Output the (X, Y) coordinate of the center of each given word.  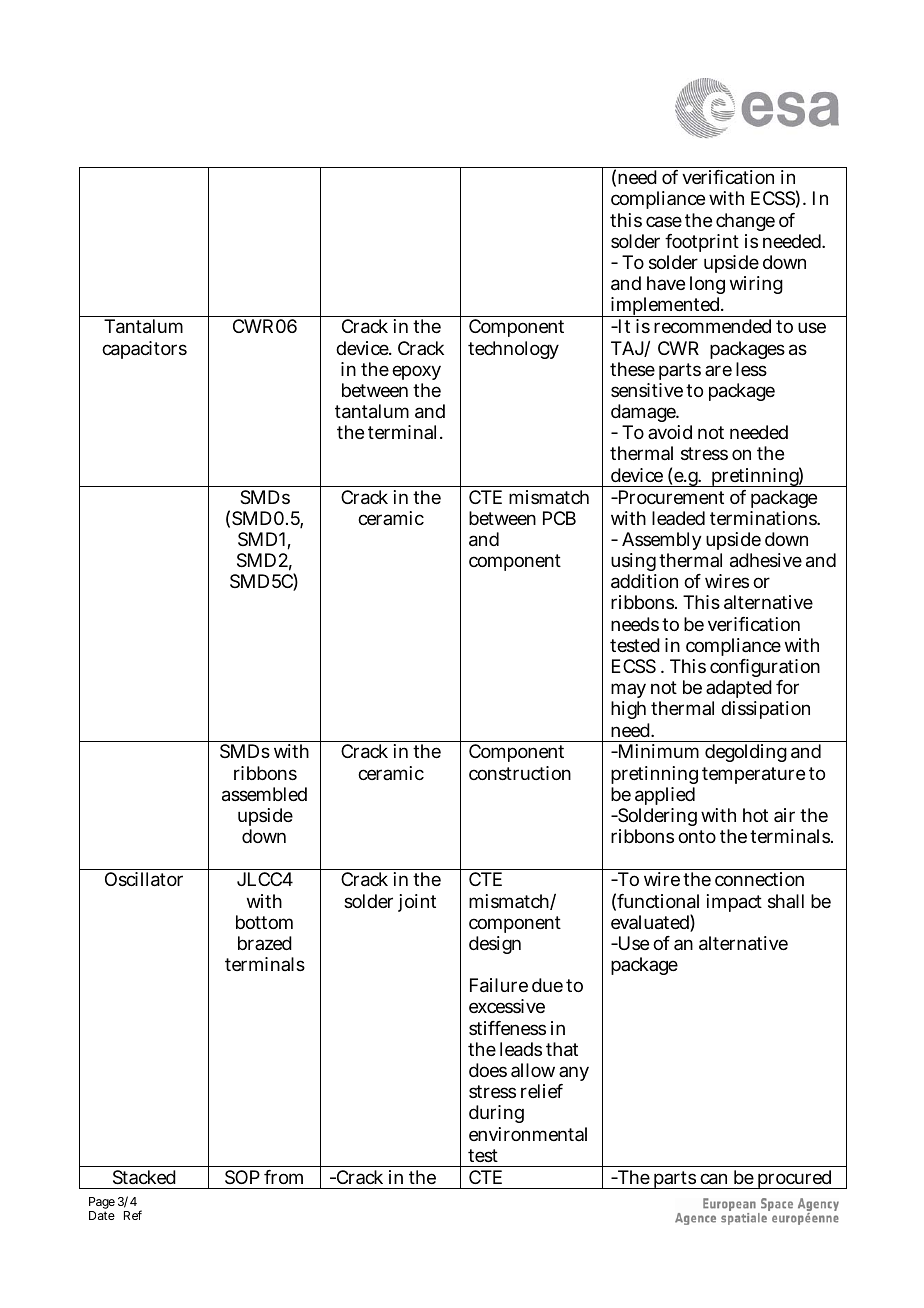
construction (520, 773)
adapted (739, 691)
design (495, 945)
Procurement (670, 497)
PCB (559, 518)
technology (513, 350)
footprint (702, 243)
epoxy (416, 372)
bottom (264, 922)
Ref (133, 1215)
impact (734, 903)
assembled (264, 794)
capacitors (144, 350)
